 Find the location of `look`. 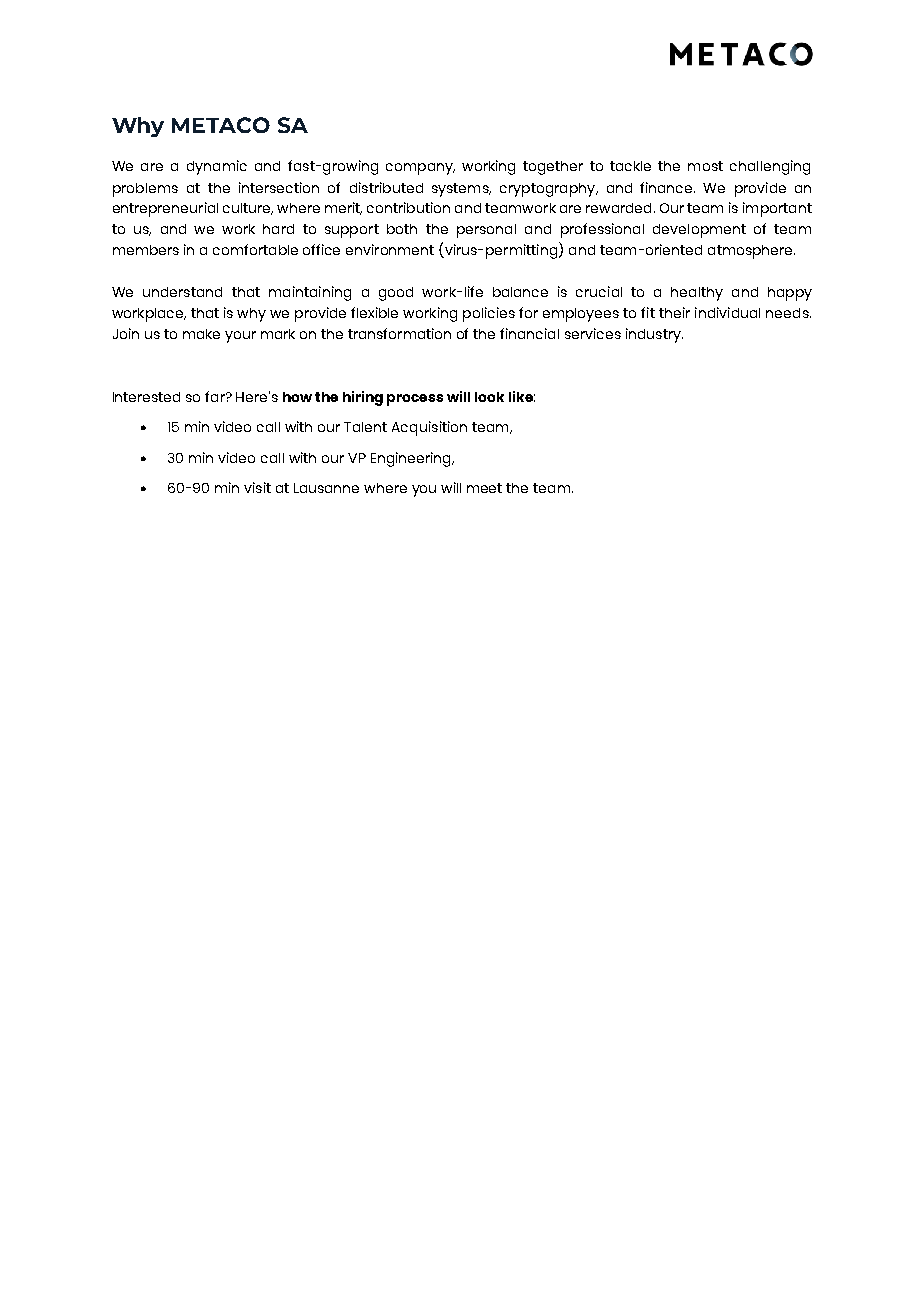

look is located at coordinates (489, 397).
